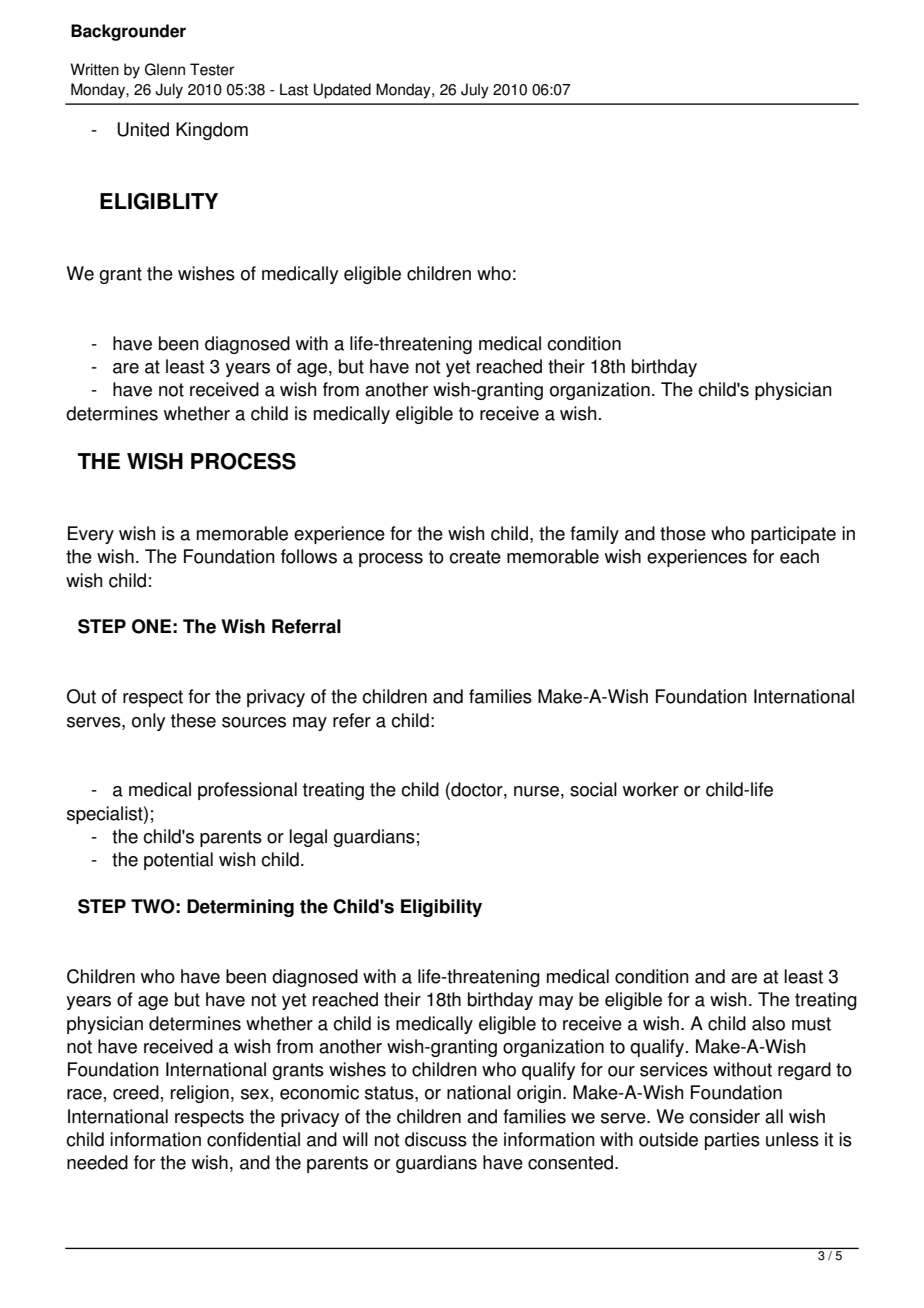 The height and width of the screenshot is (1308, 924). Describe the element at coordinates (309, 556) in the screenshot. I see `follows` at that location.
